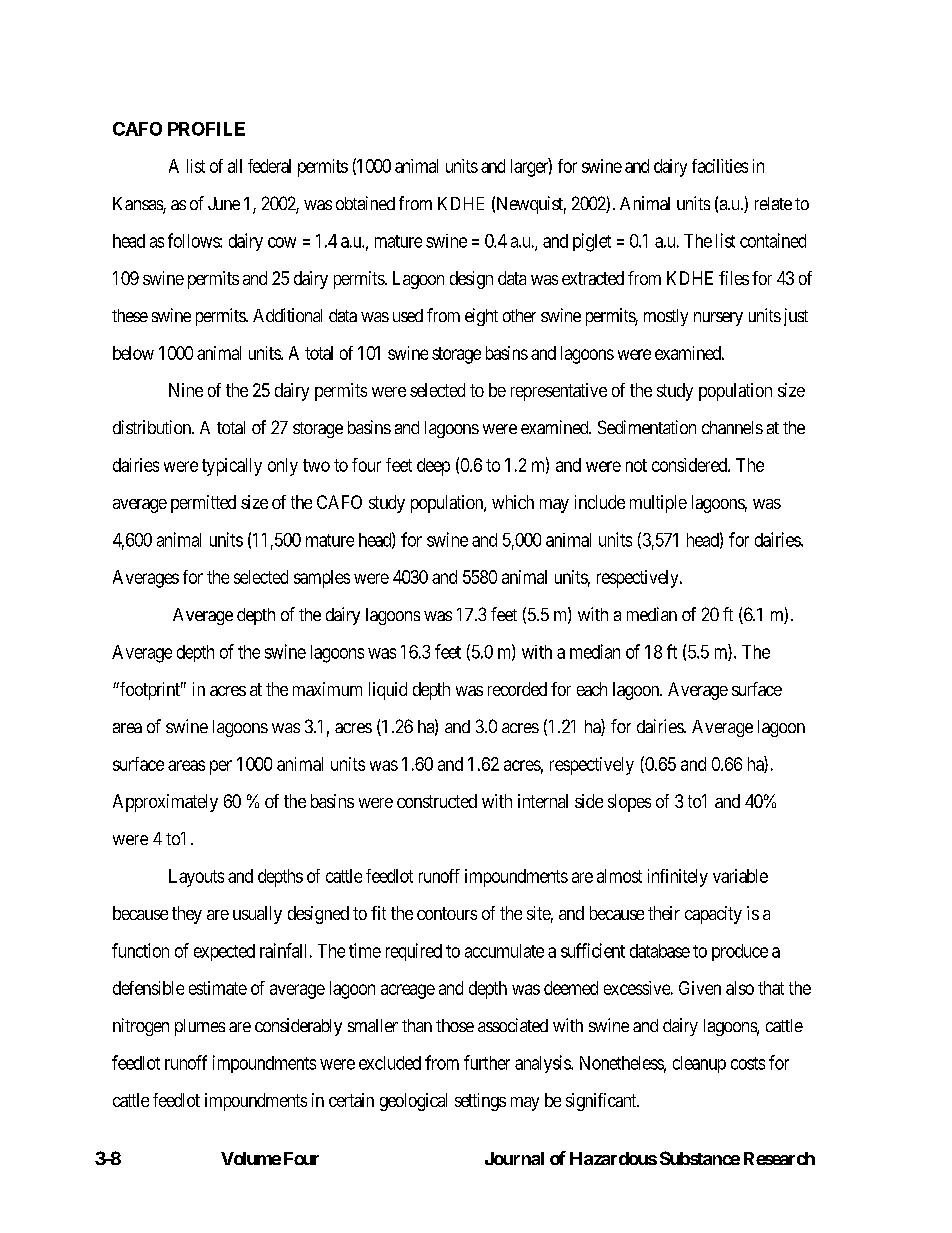  What do you see at coordinates (629, 803) in the screenshot?
I see `slopes` at bounding box center [629, 803].
